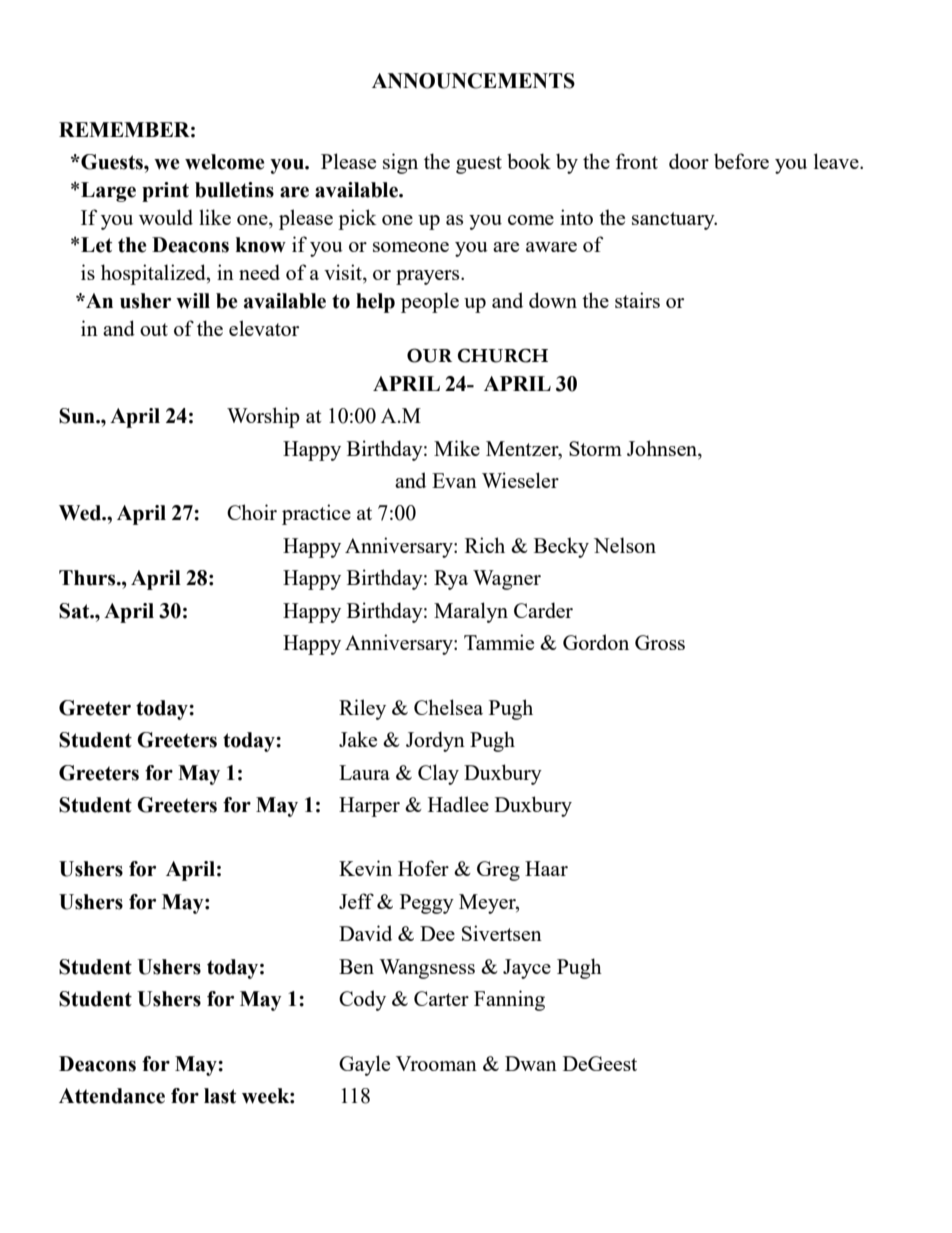 This screenshot has height=1233, width=952. I want to click on last, so click(220, 1096).
